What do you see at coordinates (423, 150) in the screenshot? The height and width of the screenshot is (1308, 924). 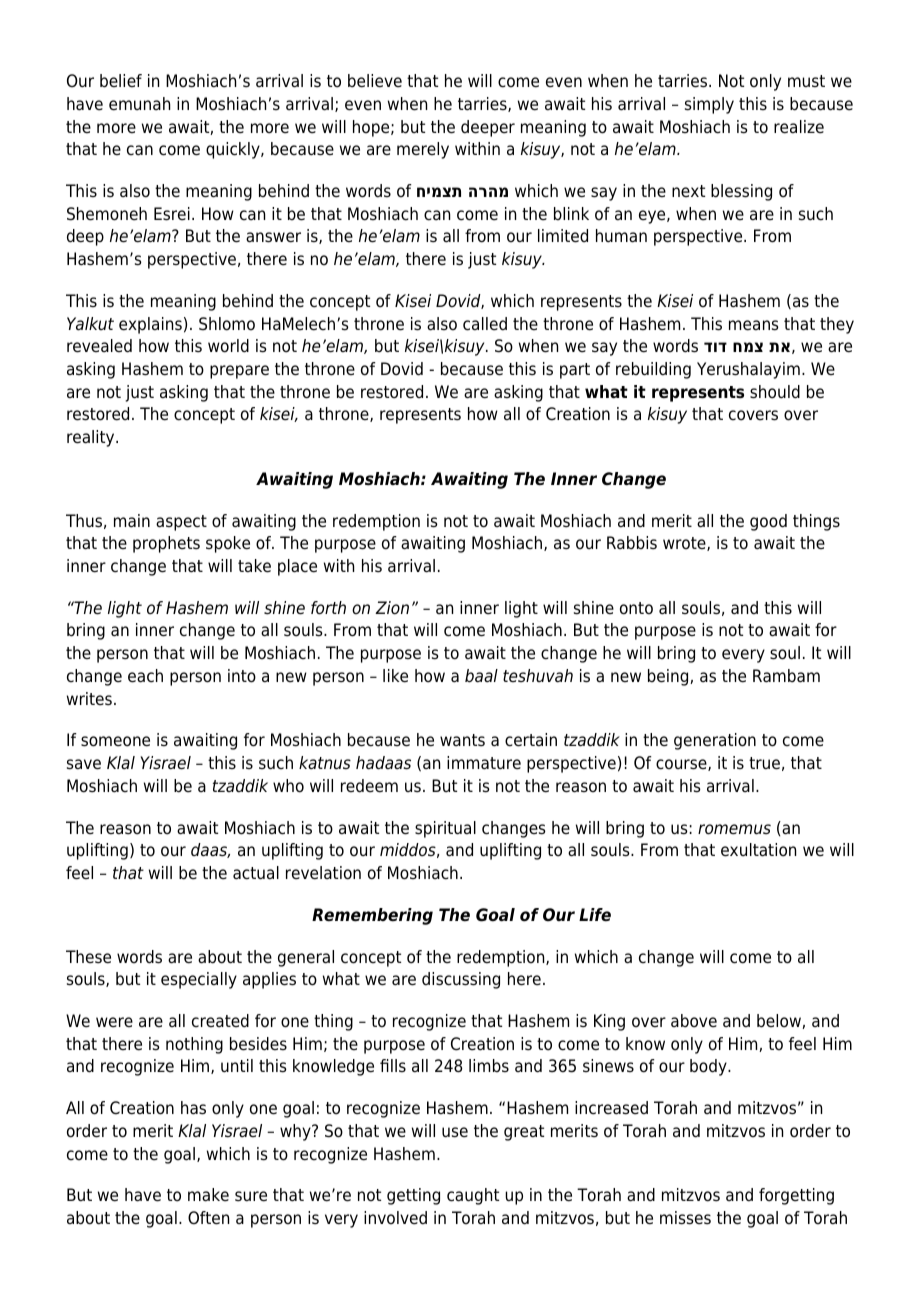 I see `merely` at bounding box center [423, 150].
